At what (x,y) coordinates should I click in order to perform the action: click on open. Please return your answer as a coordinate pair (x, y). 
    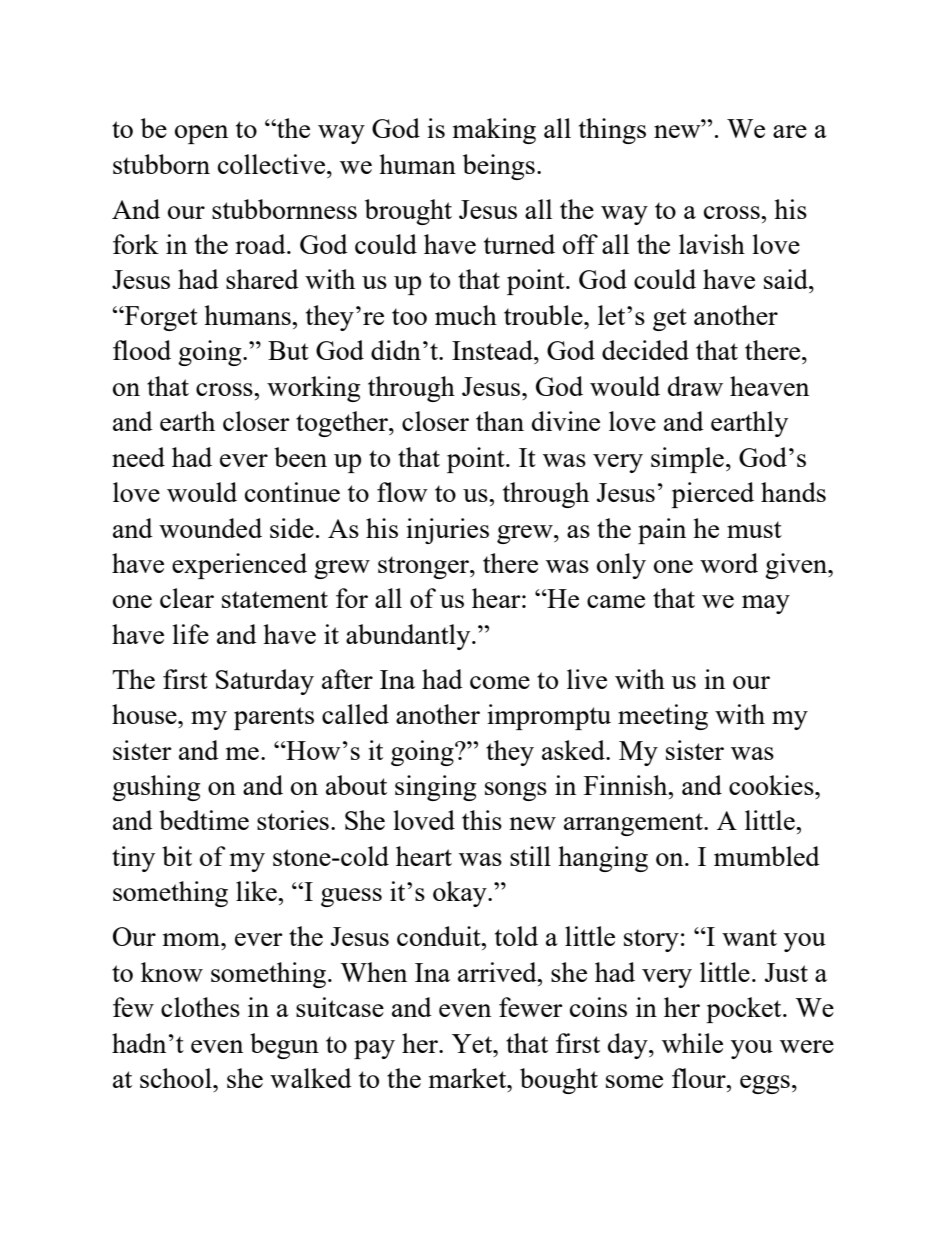
    Looking at the image, I should click on (201, 134).
